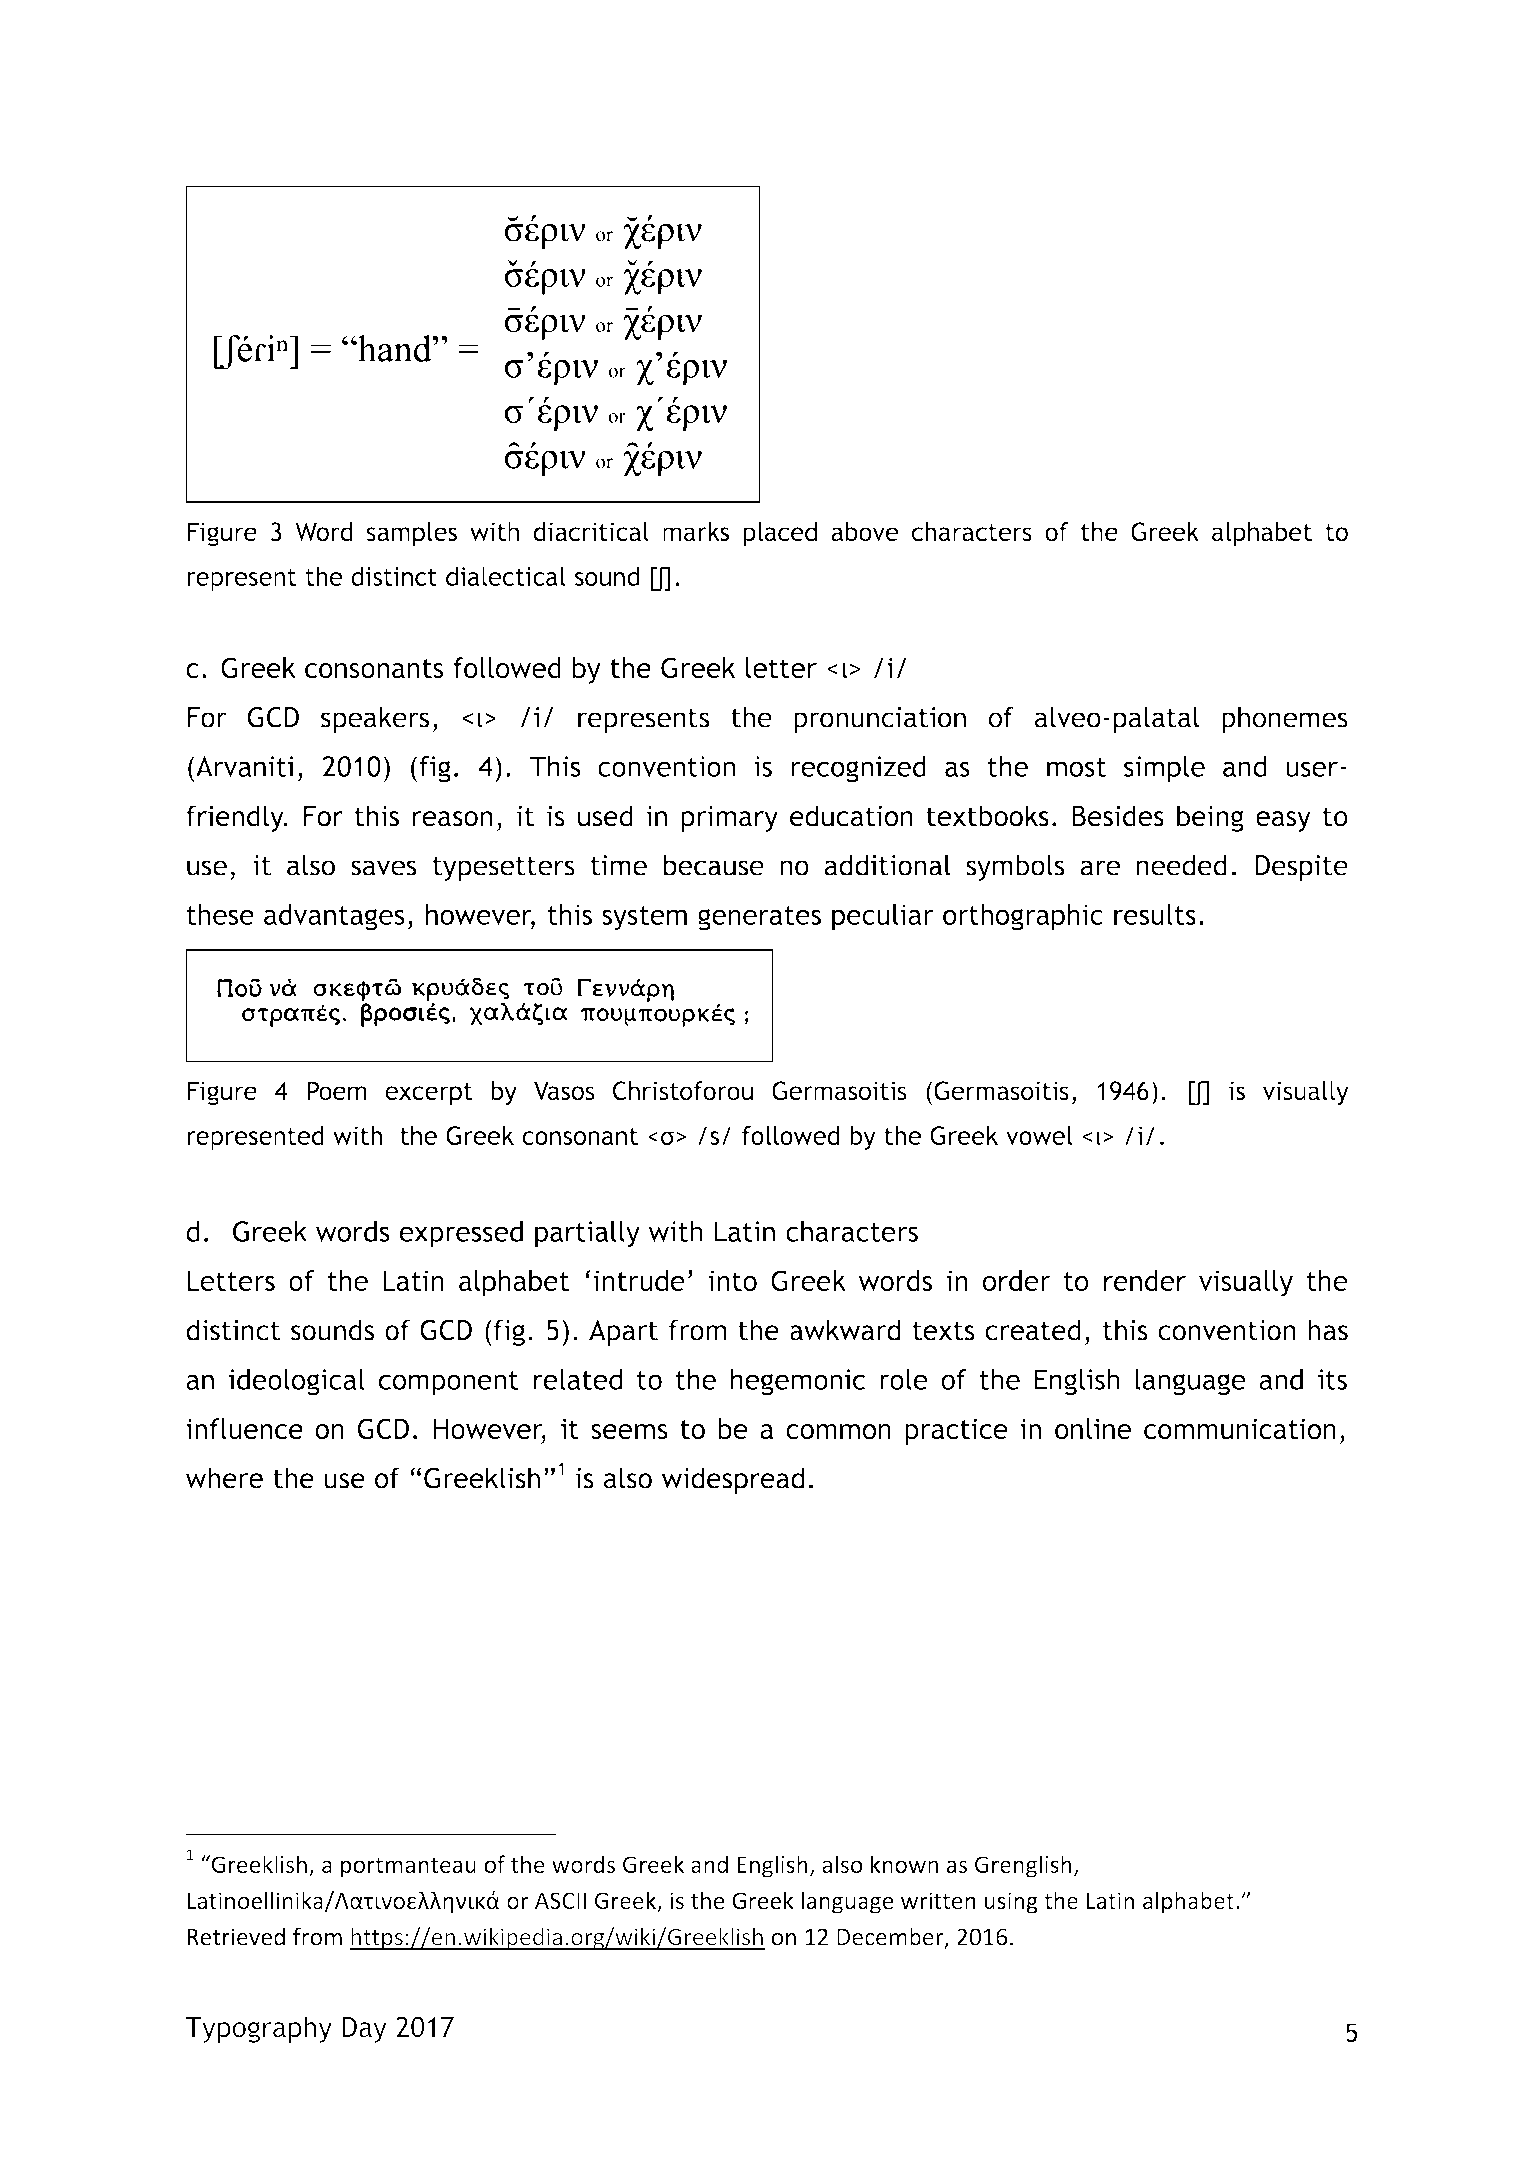  I want to click on placed, so click(780, 534).
